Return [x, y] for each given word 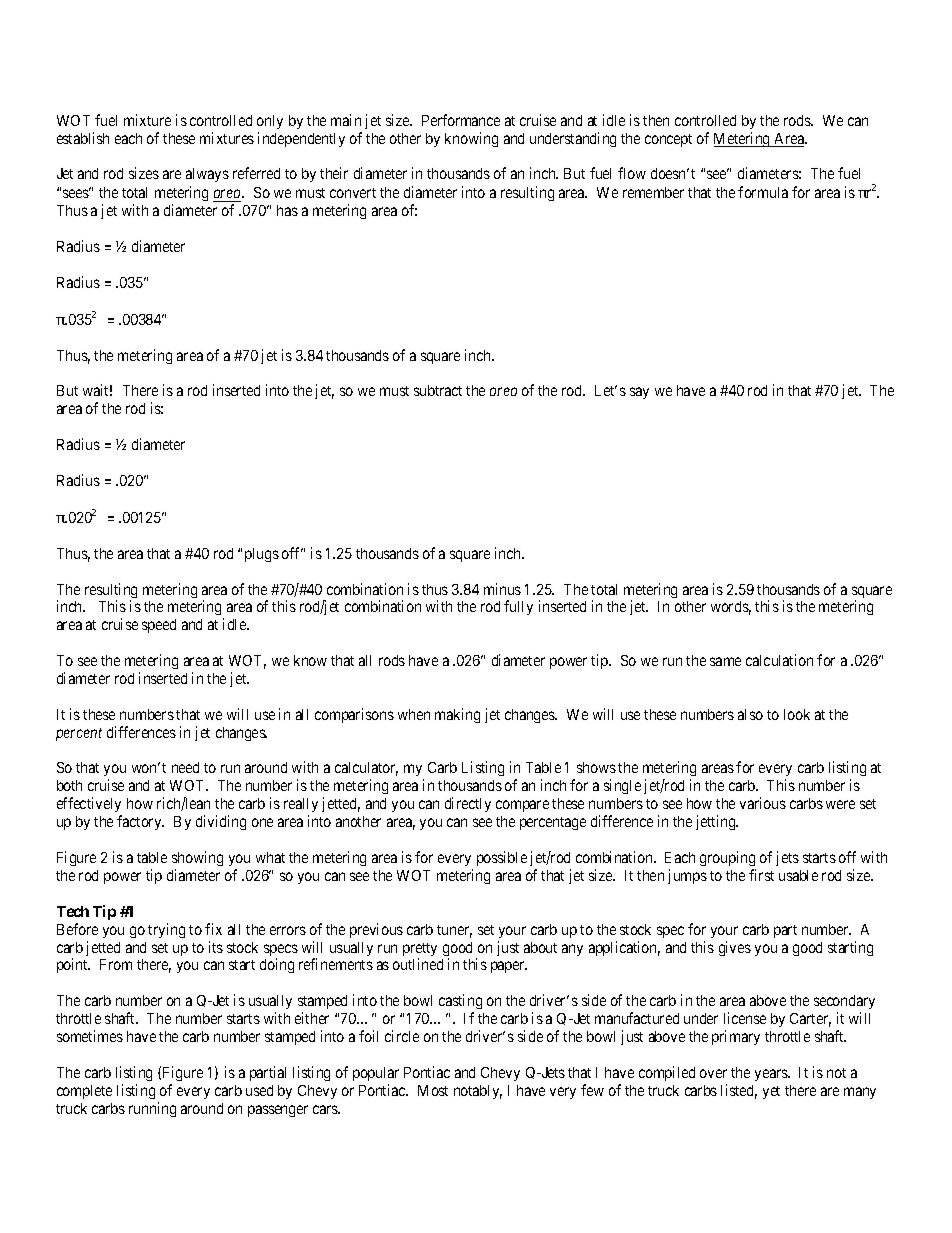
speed [159, 626]
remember [653, 192]
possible [502, 858]
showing [197, 858]
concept [668, 140]
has [287, 210]
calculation [779, 660]
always [207, 175]
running [152, 1109]
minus [502, 589]
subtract [438, 390]
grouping [727, 858]
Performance [461, 120]
